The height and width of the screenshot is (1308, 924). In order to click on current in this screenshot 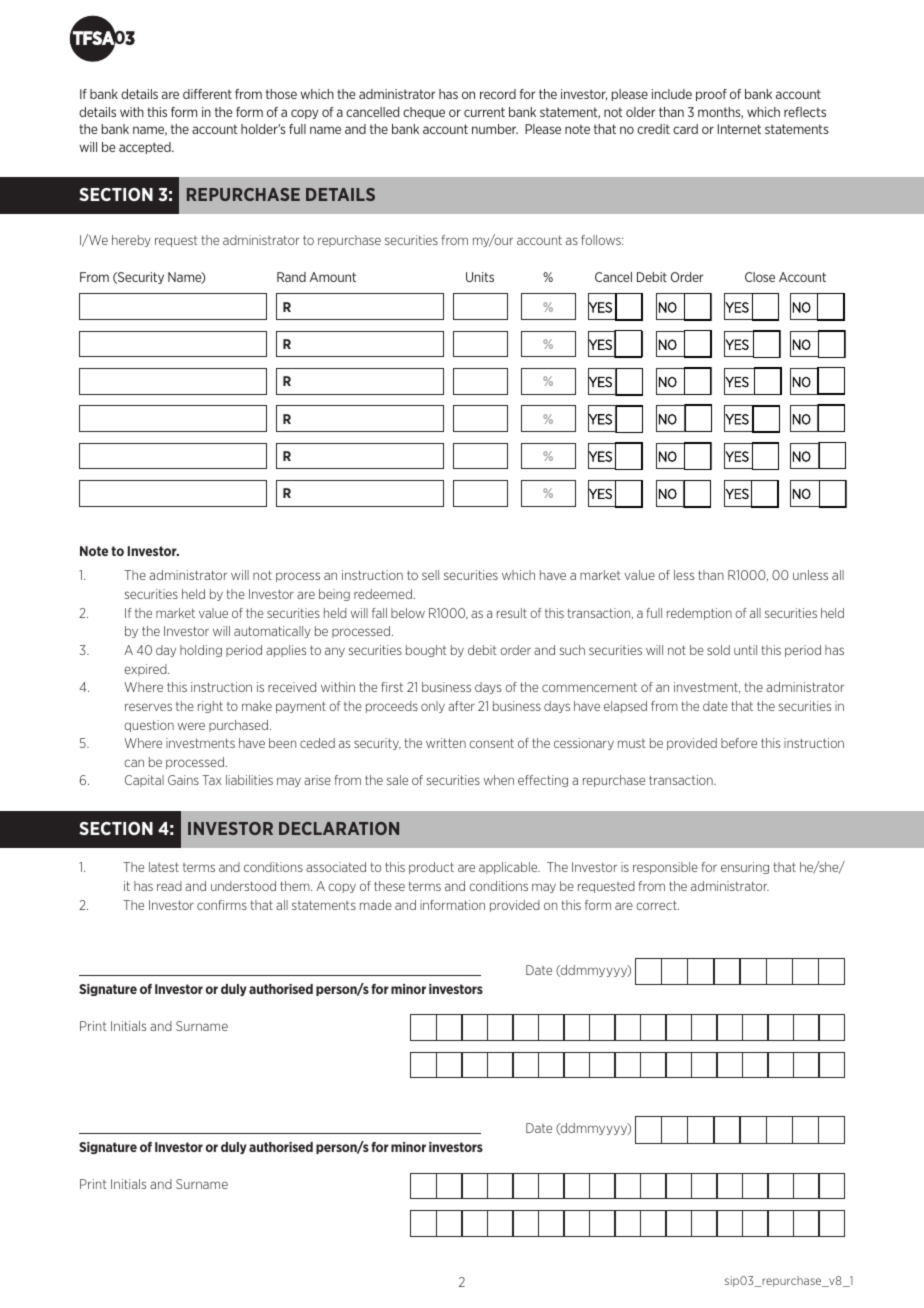, I will do `click(484, 112)`.
